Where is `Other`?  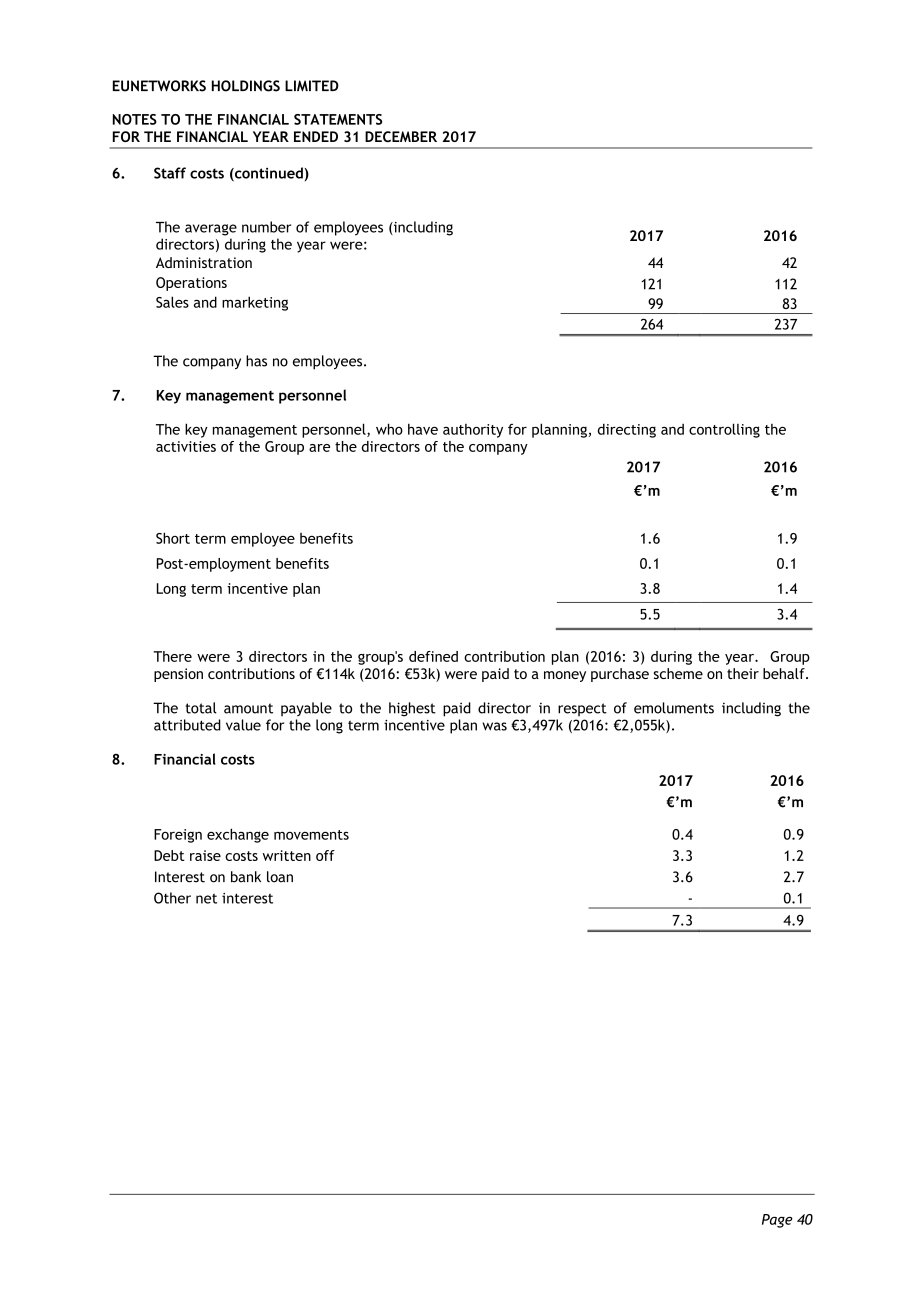
Other is located at coordinates (172, 898).
